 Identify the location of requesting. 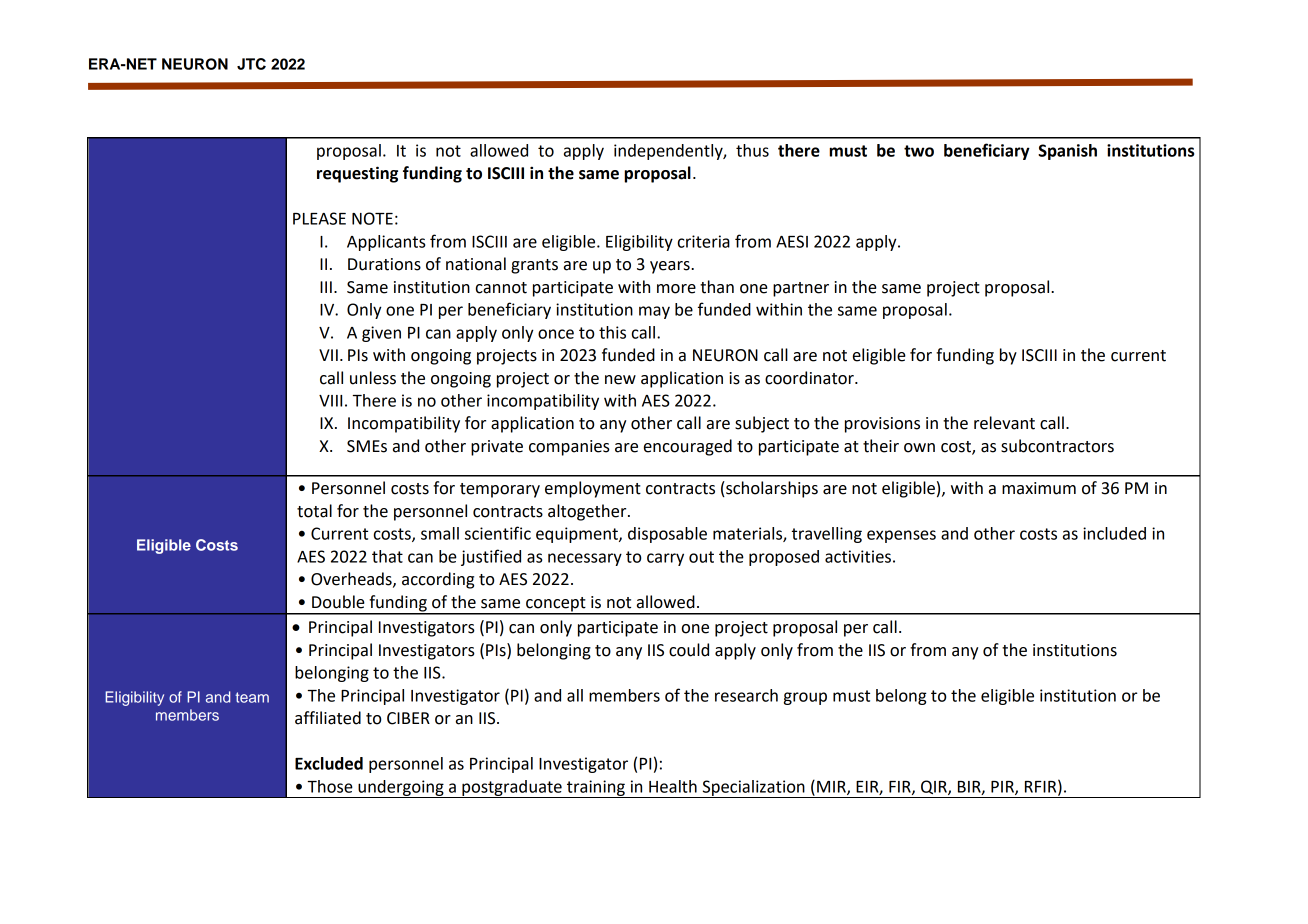
(357, 174).
